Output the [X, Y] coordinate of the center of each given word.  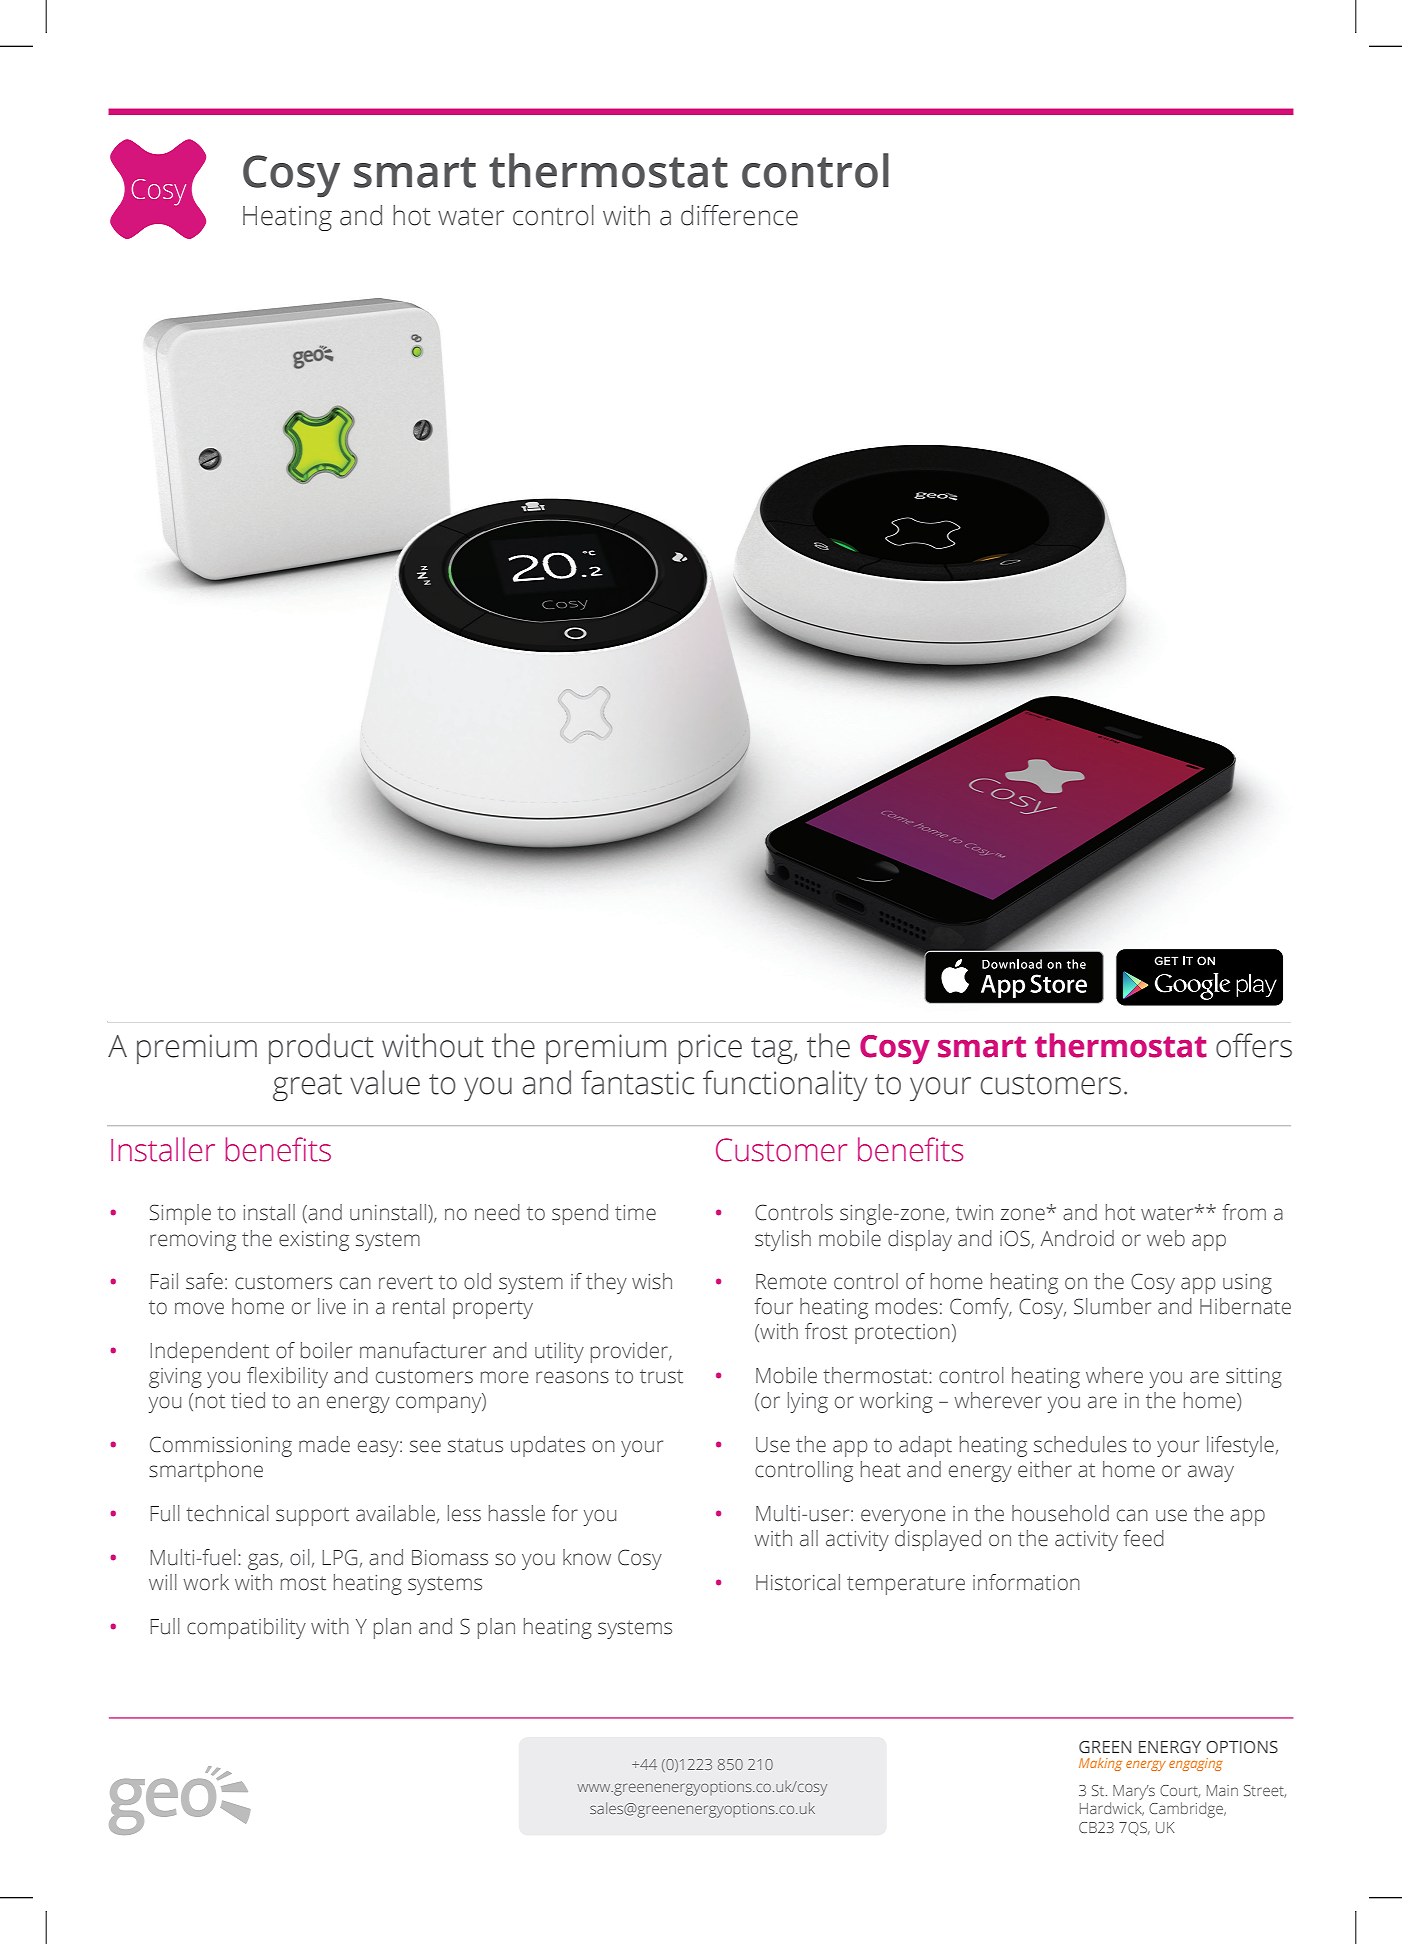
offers [1254, 1045]
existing [314, 1241]
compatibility [246, 1628]
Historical [798, 1582]
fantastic [637, 1082]
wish [652, 1281]
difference [739, 215]
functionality [785, 1085]
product [321, 1048]
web [1166, 1238]
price [710, 1049]
